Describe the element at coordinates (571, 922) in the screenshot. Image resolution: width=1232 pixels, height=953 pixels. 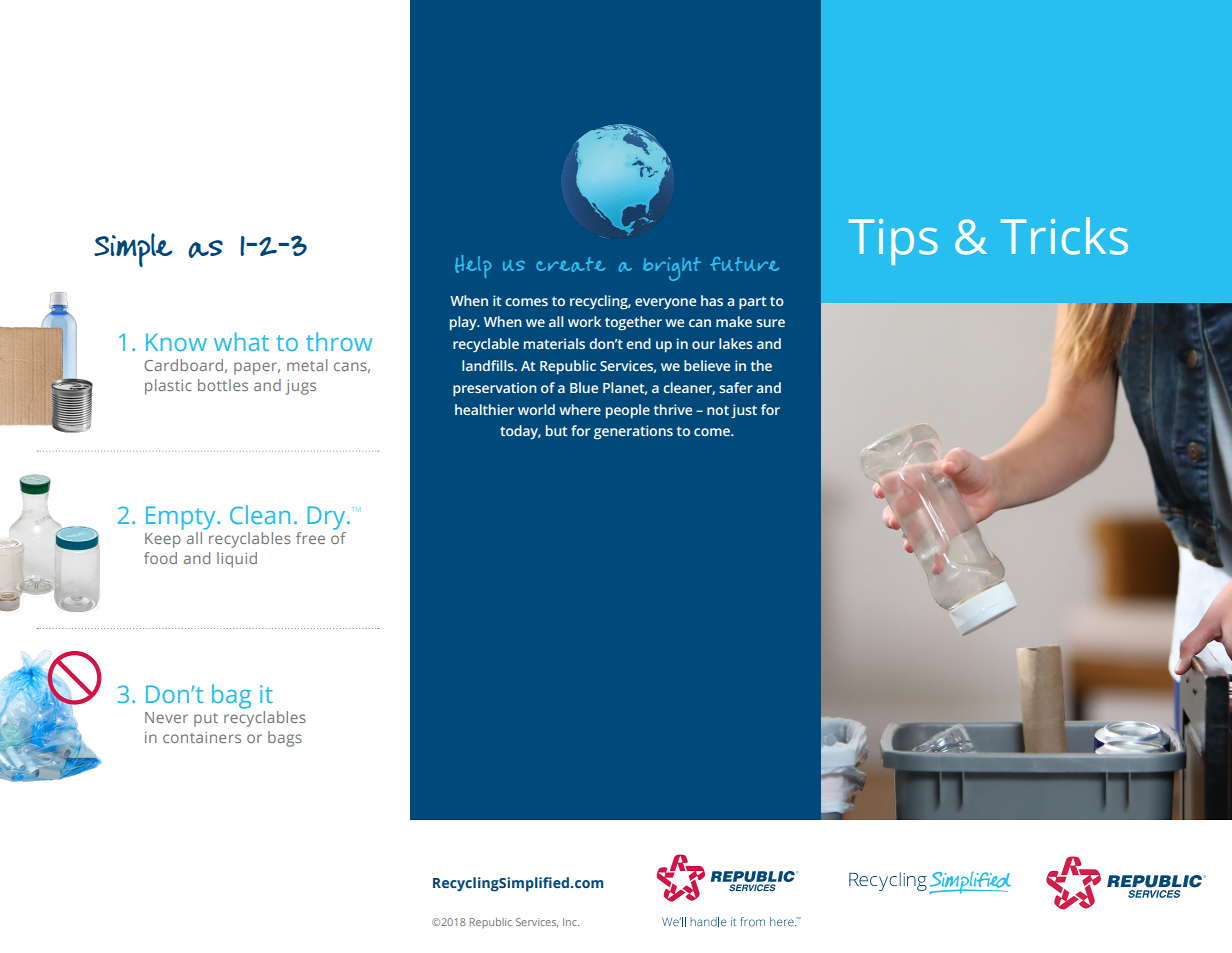
I see `Inc` at that location.
